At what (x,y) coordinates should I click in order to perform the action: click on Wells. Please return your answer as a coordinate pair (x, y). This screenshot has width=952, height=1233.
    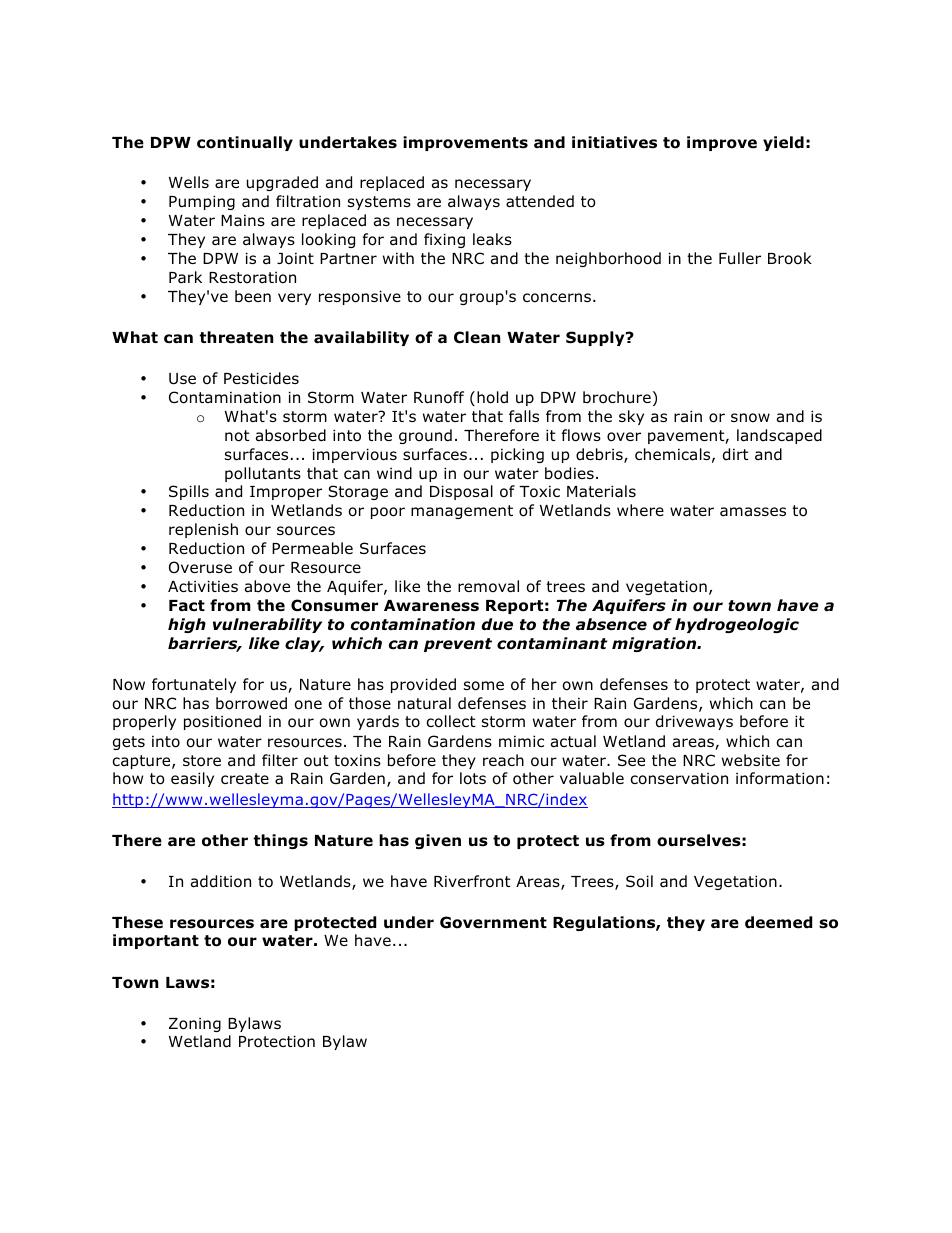
    Looking at the image, I should click on (189, 182).
